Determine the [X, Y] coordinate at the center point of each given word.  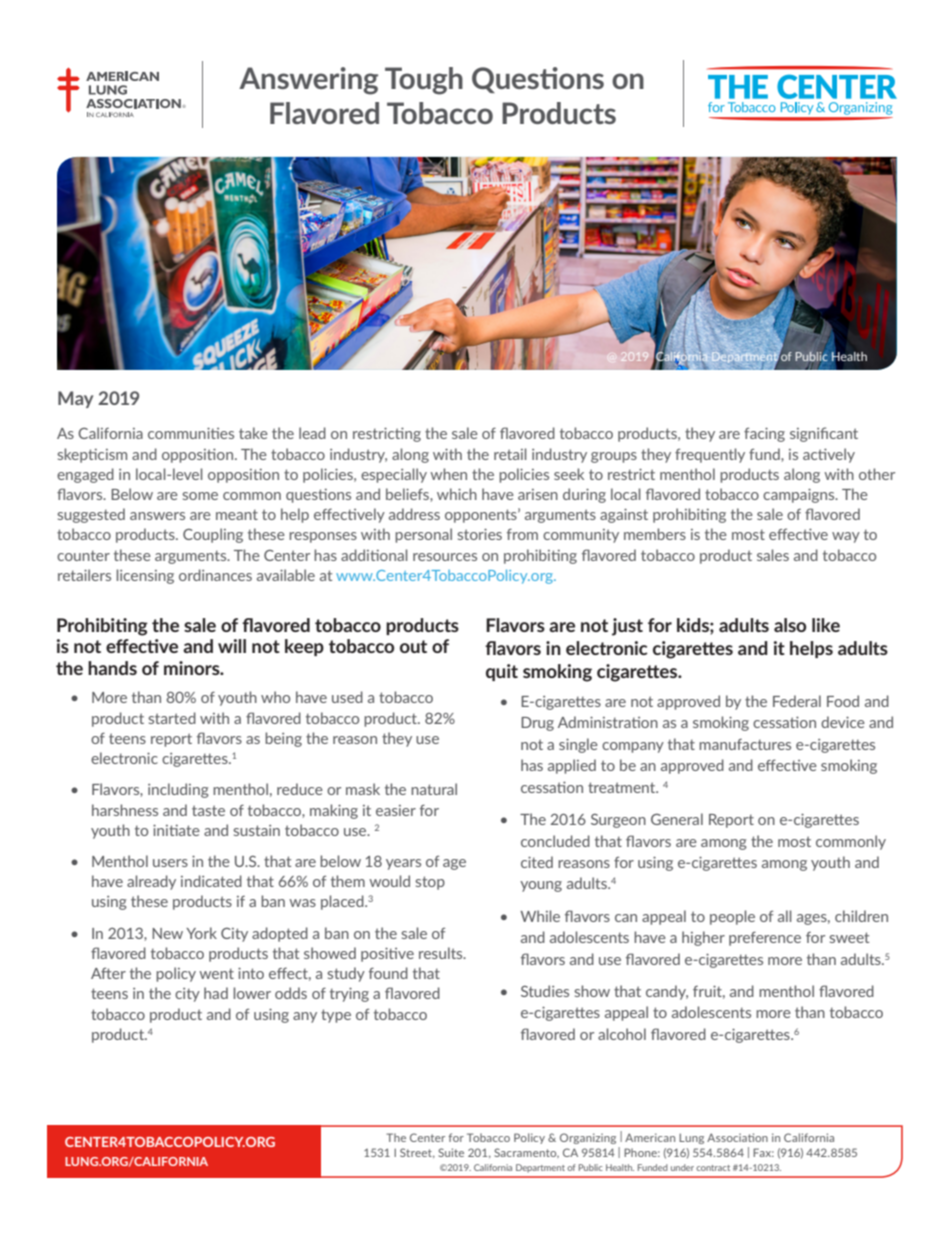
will [232, 646]
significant [824, 434]
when [448, 474]
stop [430, 883]
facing [764, 434]
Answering [308, 81]
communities [191, 433]
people [732, 917]
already [151, 882]
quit [502, 672]
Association [737, 1137]
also [790, 625]
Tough [424, 81]
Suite [451, 1152]
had [216, 993]
